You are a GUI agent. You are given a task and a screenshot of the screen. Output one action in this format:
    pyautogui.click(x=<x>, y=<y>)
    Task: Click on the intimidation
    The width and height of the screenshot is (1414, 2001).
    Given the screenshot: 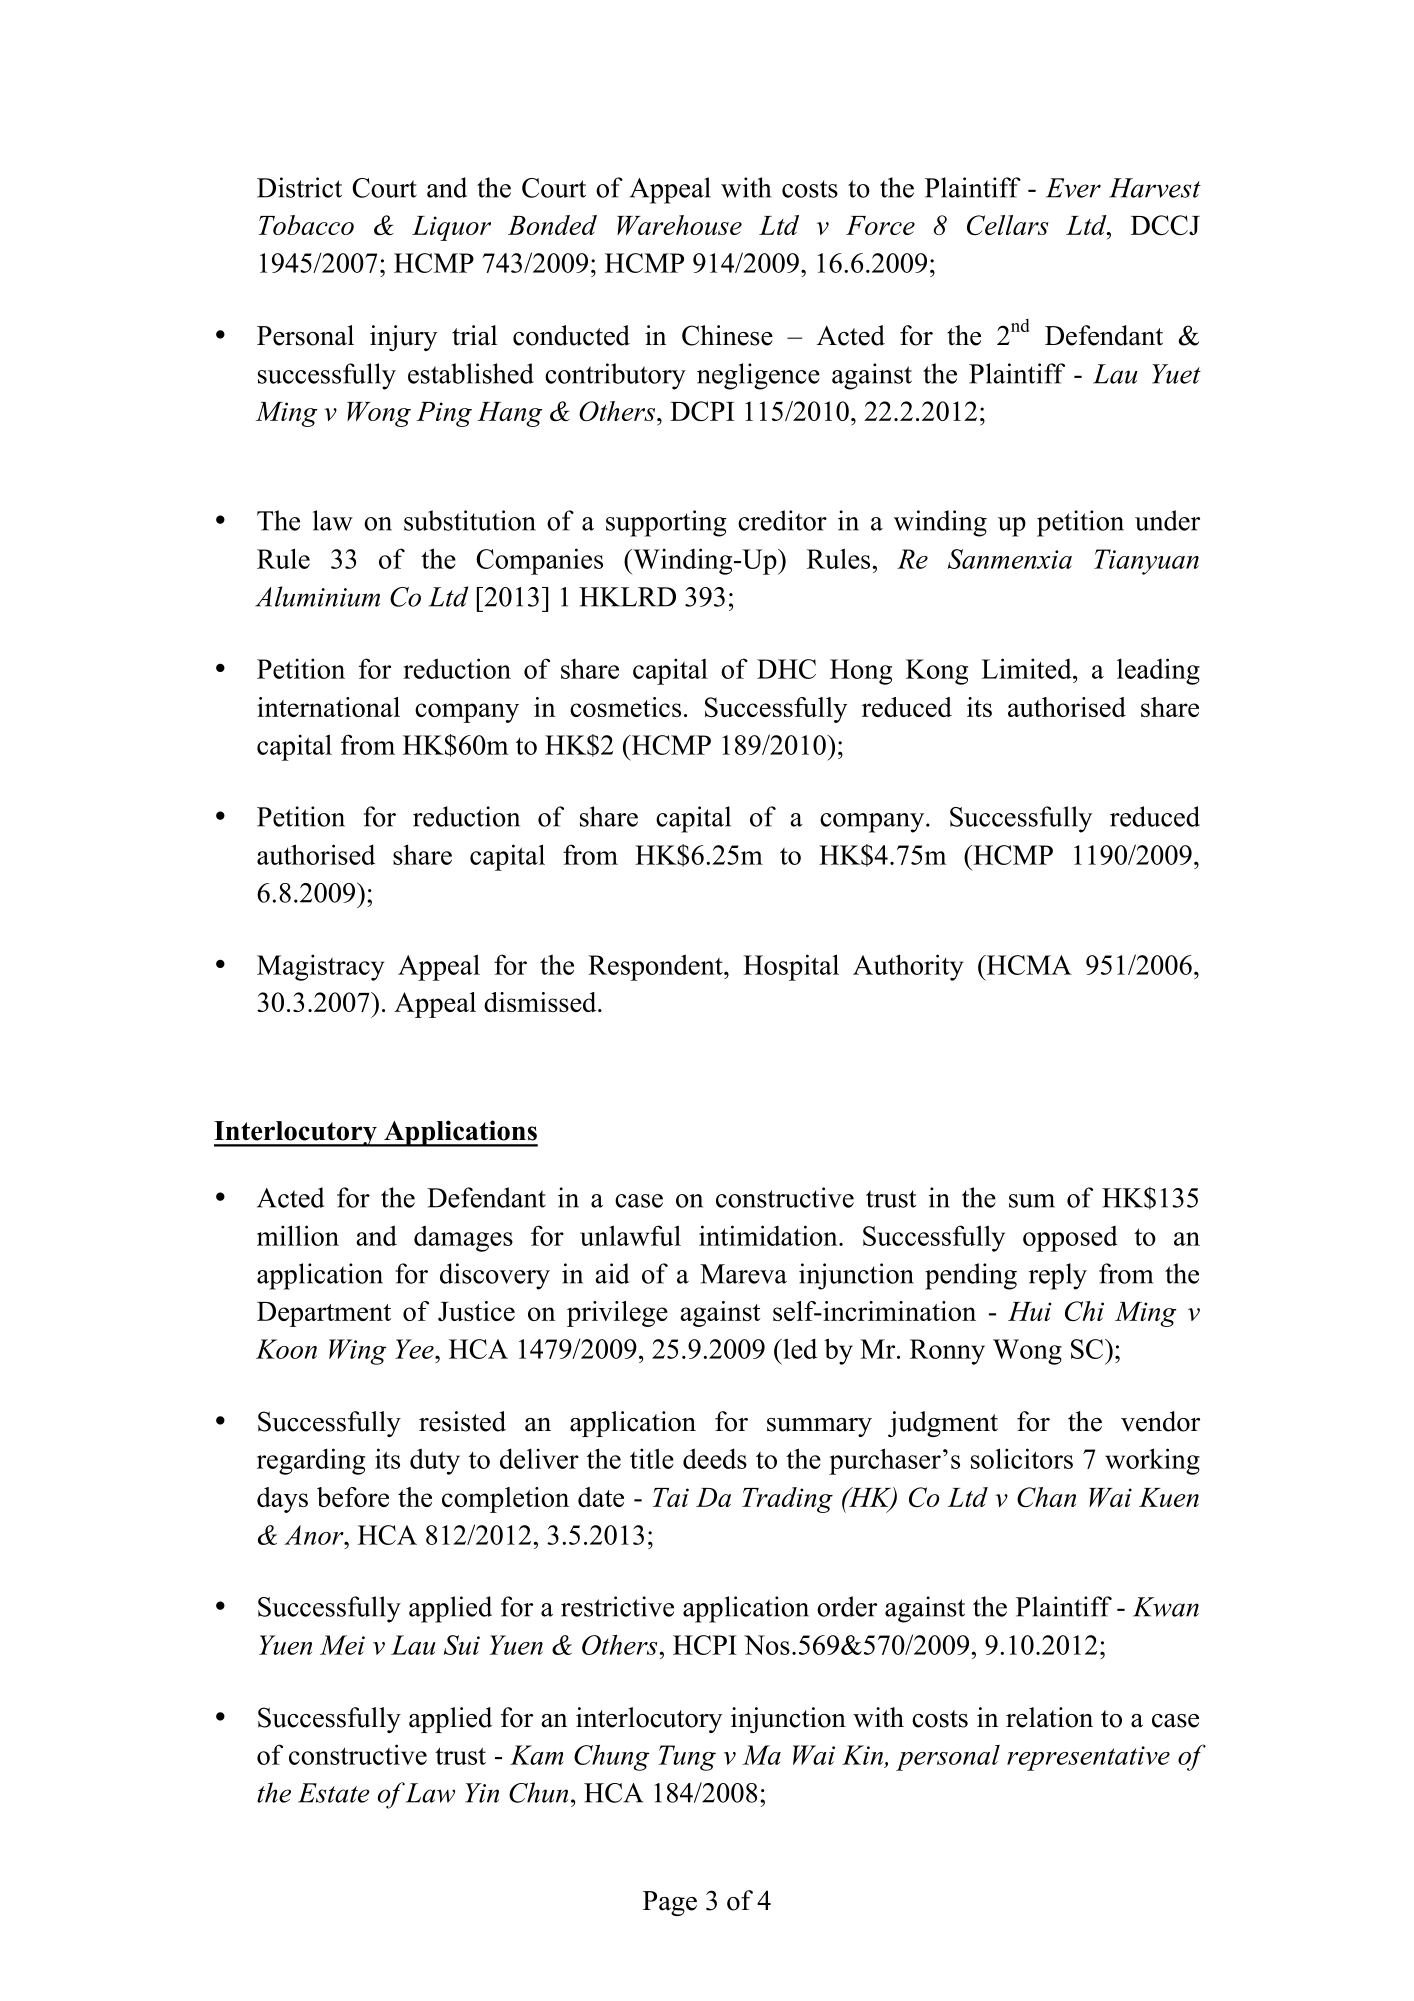 What is the action you would take?
    pyautogui.click(x=769, y=1235)
